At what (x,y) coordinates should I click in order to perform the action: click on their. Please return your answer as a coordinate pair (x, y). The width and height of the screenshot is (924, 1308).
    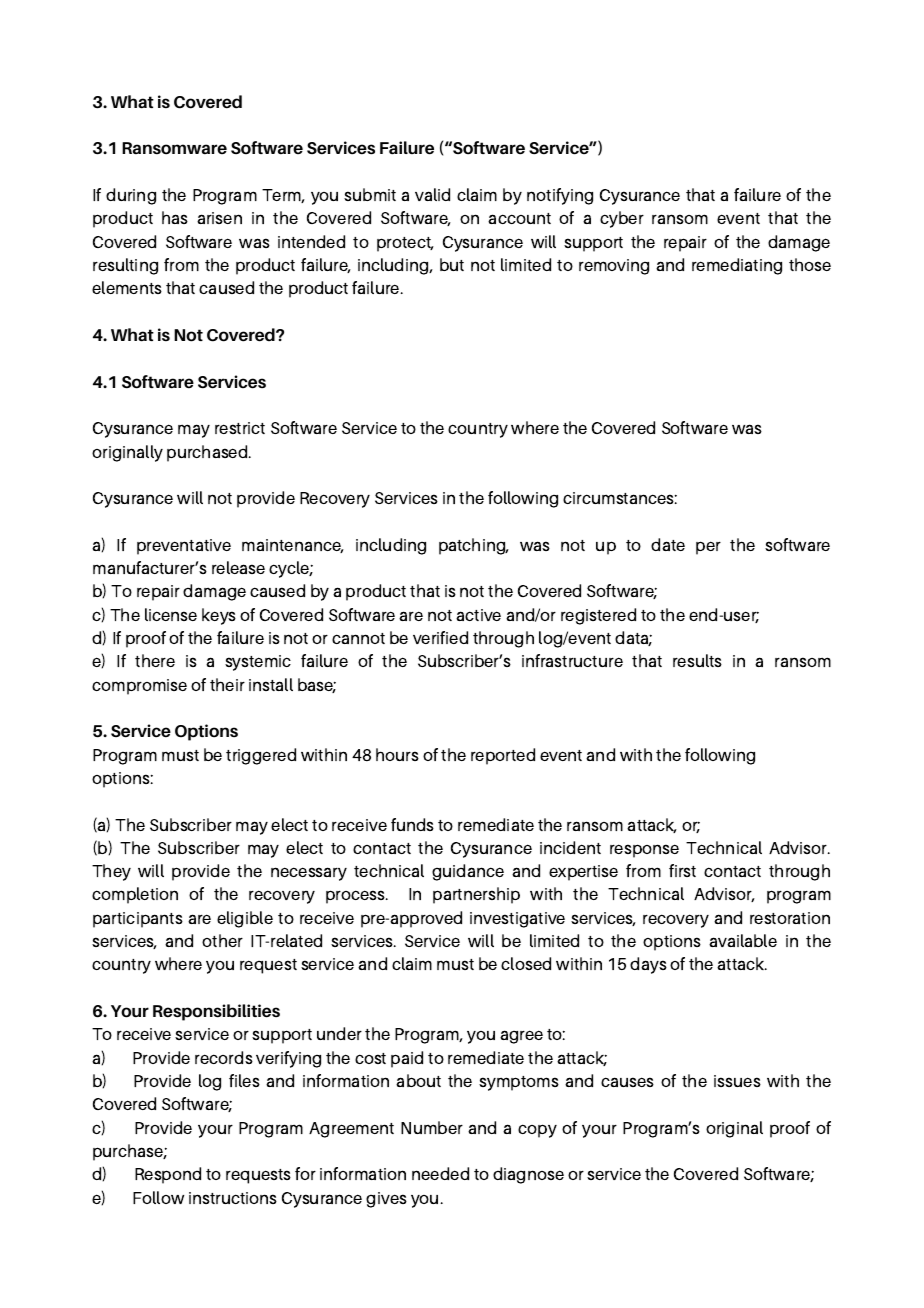
    Looking at the image, I should click on (227, 684).
